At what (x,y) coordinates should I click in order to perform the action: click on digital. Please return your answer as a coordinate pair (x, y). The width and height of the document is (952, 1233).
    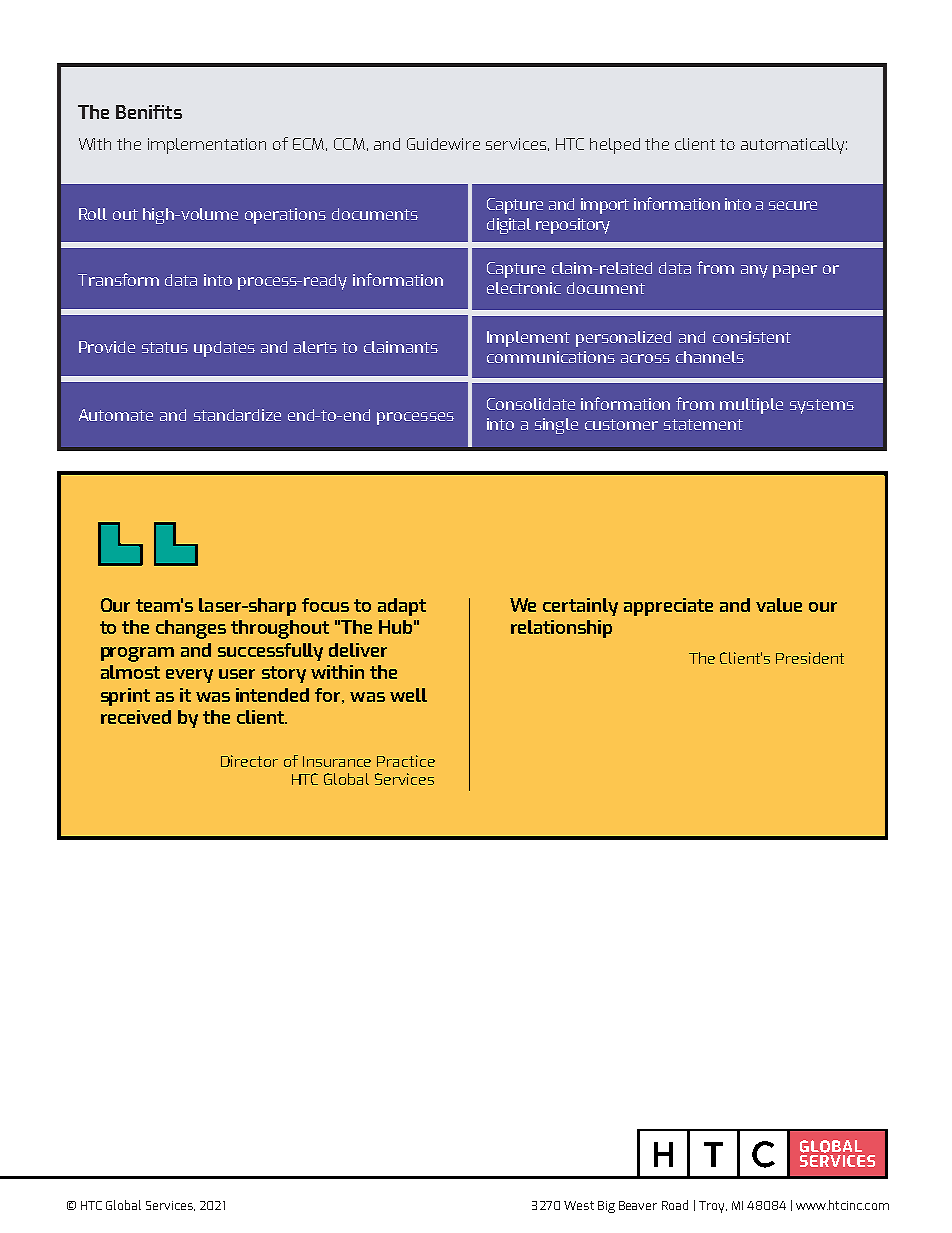
    Looking at the image, I should click on (509, 226).
